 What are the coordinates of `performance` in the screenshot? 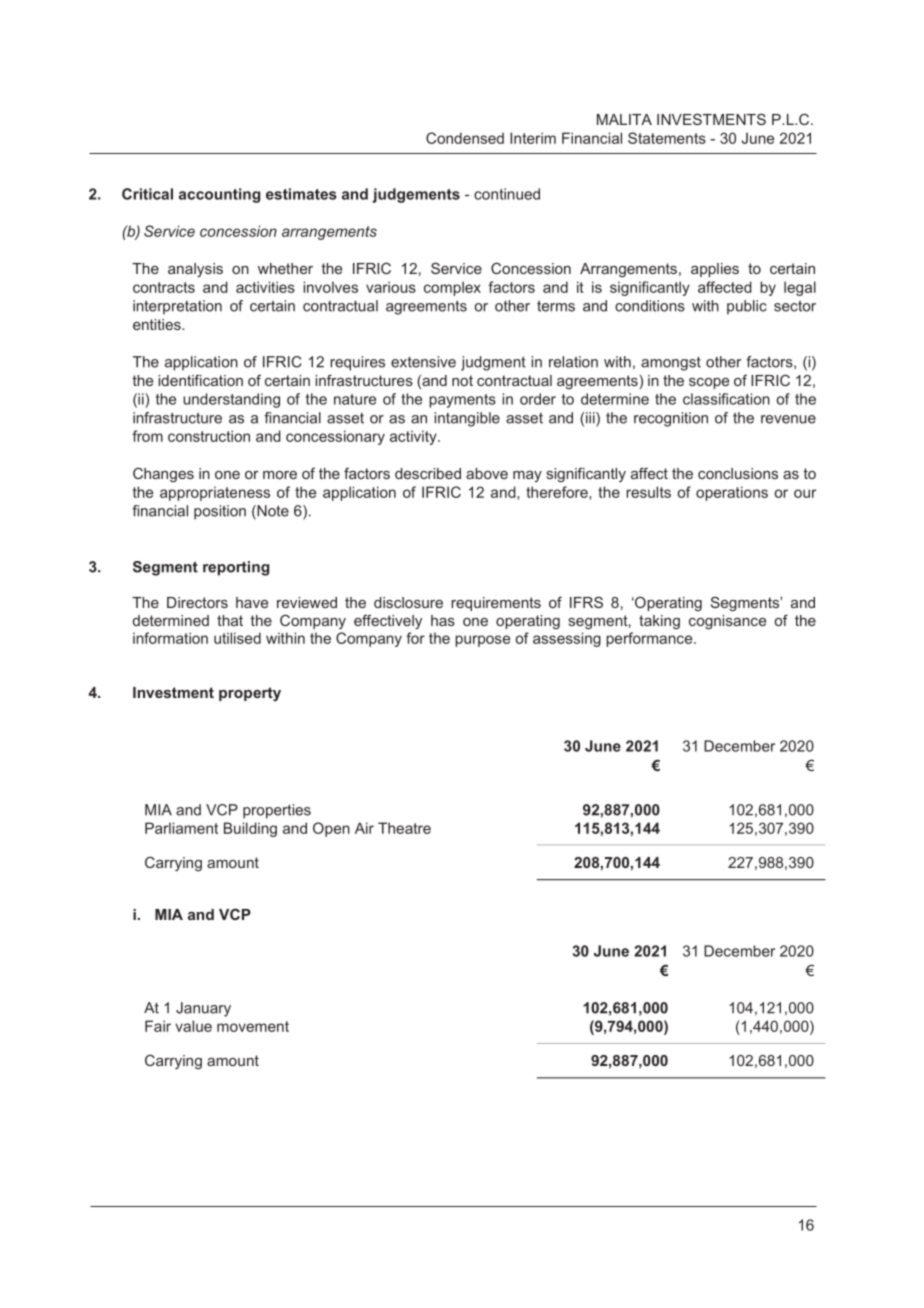 It's located at (650, 639).
